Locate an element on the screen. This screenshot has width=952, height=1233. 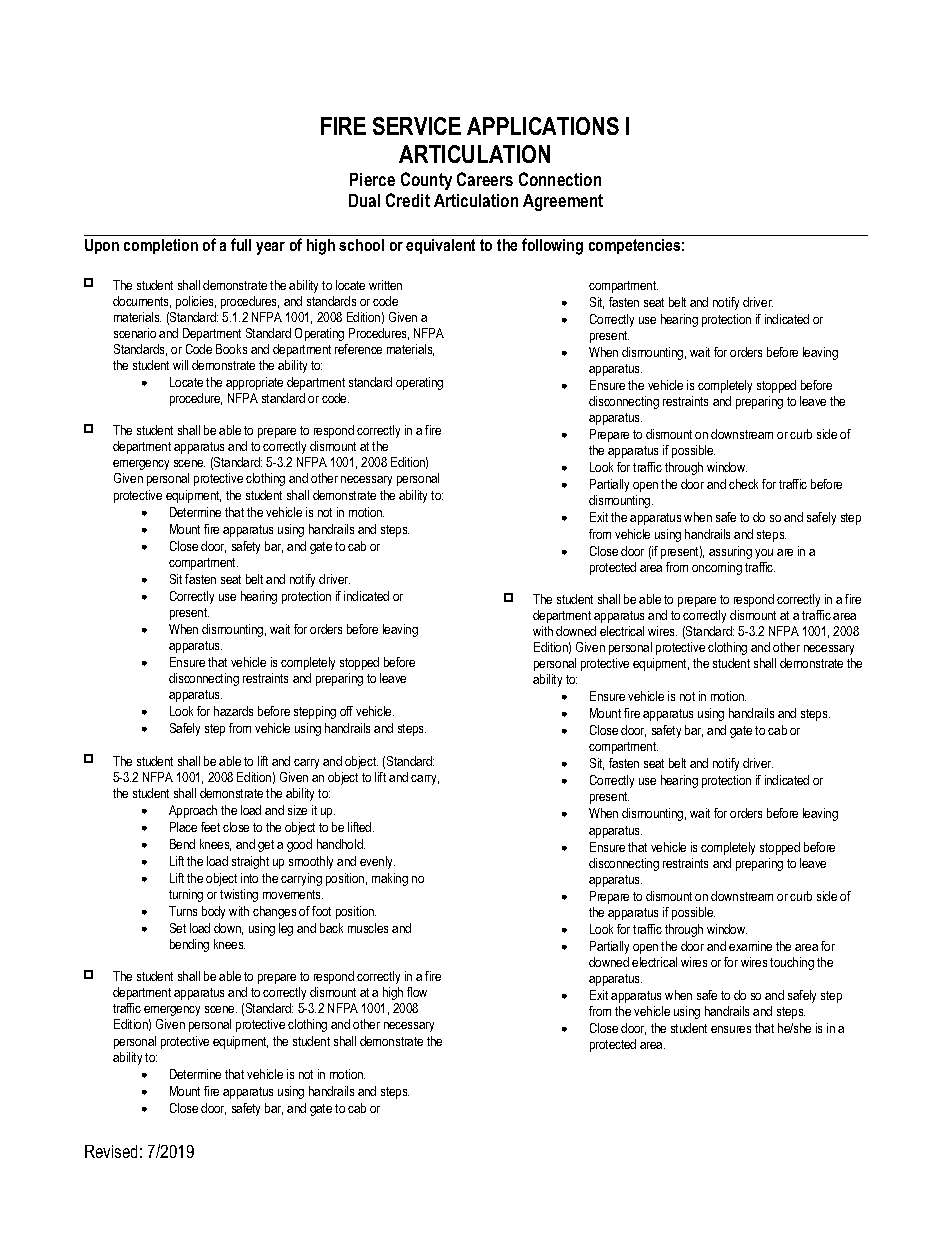
County is located at coordinates (426, 181).
